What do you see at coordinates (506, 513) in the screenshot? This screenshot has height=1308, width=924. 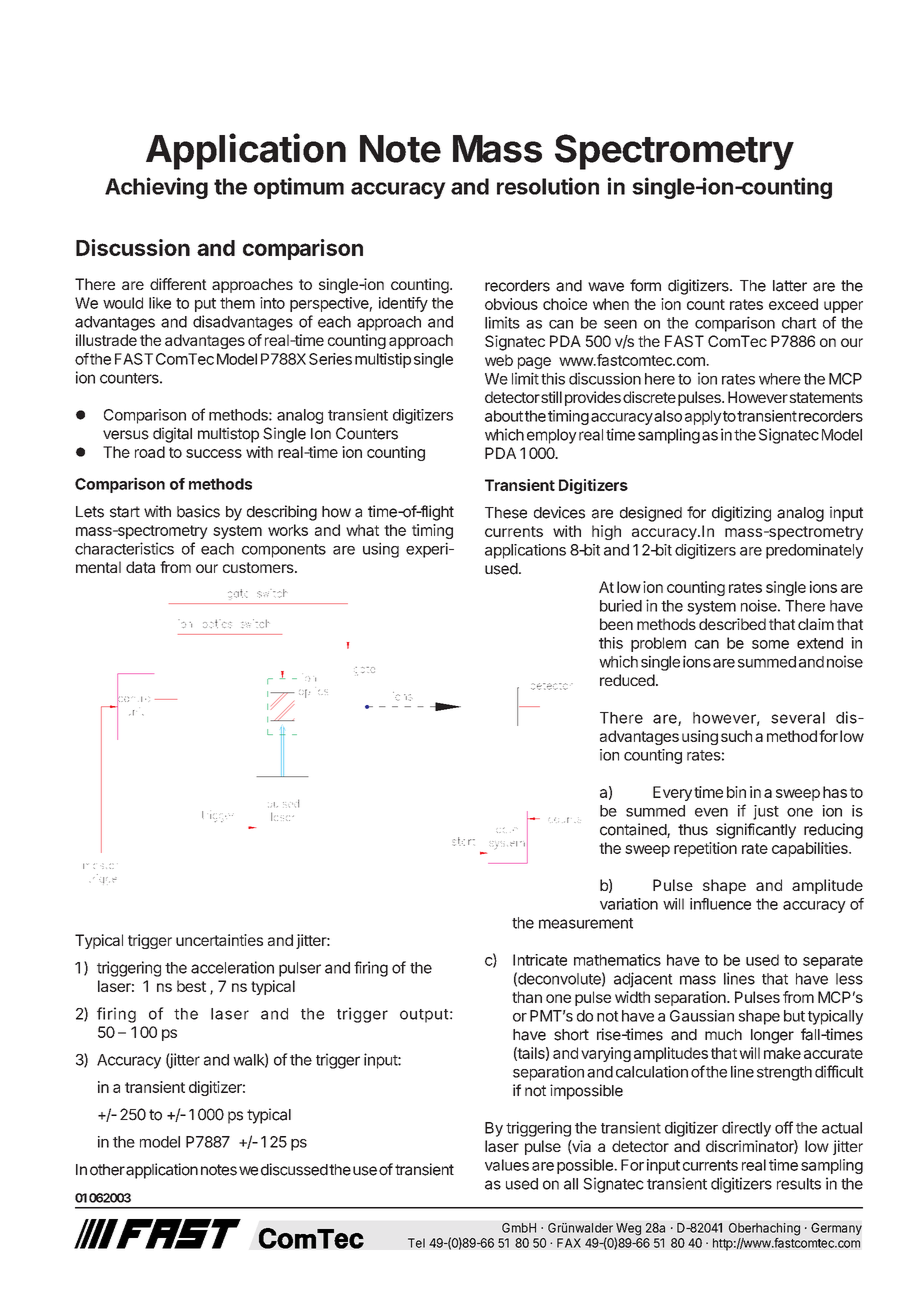 I see `These` at bounding box center [506, 513].
